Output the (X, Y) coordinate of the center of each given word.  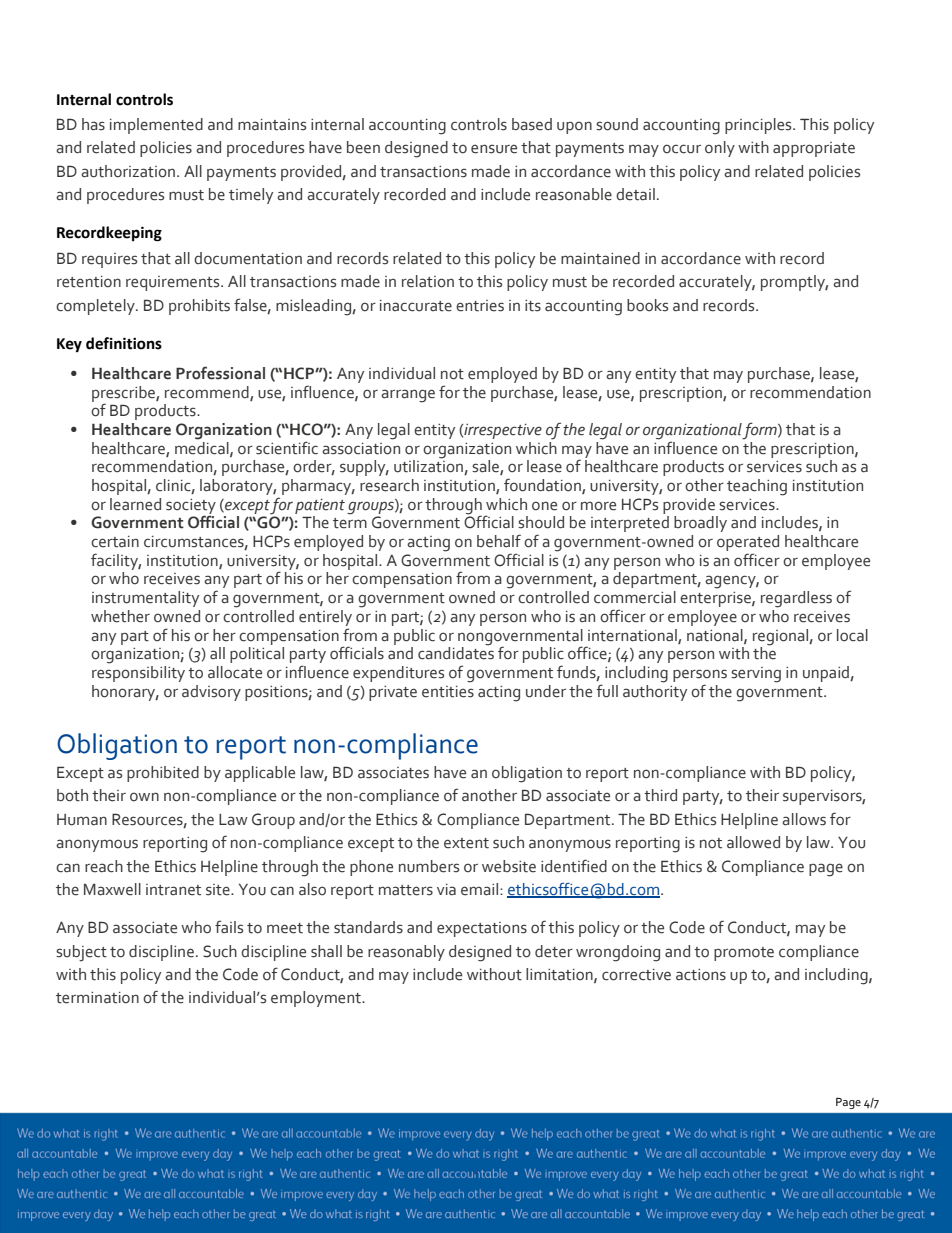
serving (756, 675)
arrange (408, 396)
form (760, 431)
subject (81, 953)
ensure (494, 149)
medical (203, 447)
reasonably (406, 953)
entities (448, 692)
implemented (156, 126)
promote (744, 954)
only (720, 149)
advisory (211, 693)
